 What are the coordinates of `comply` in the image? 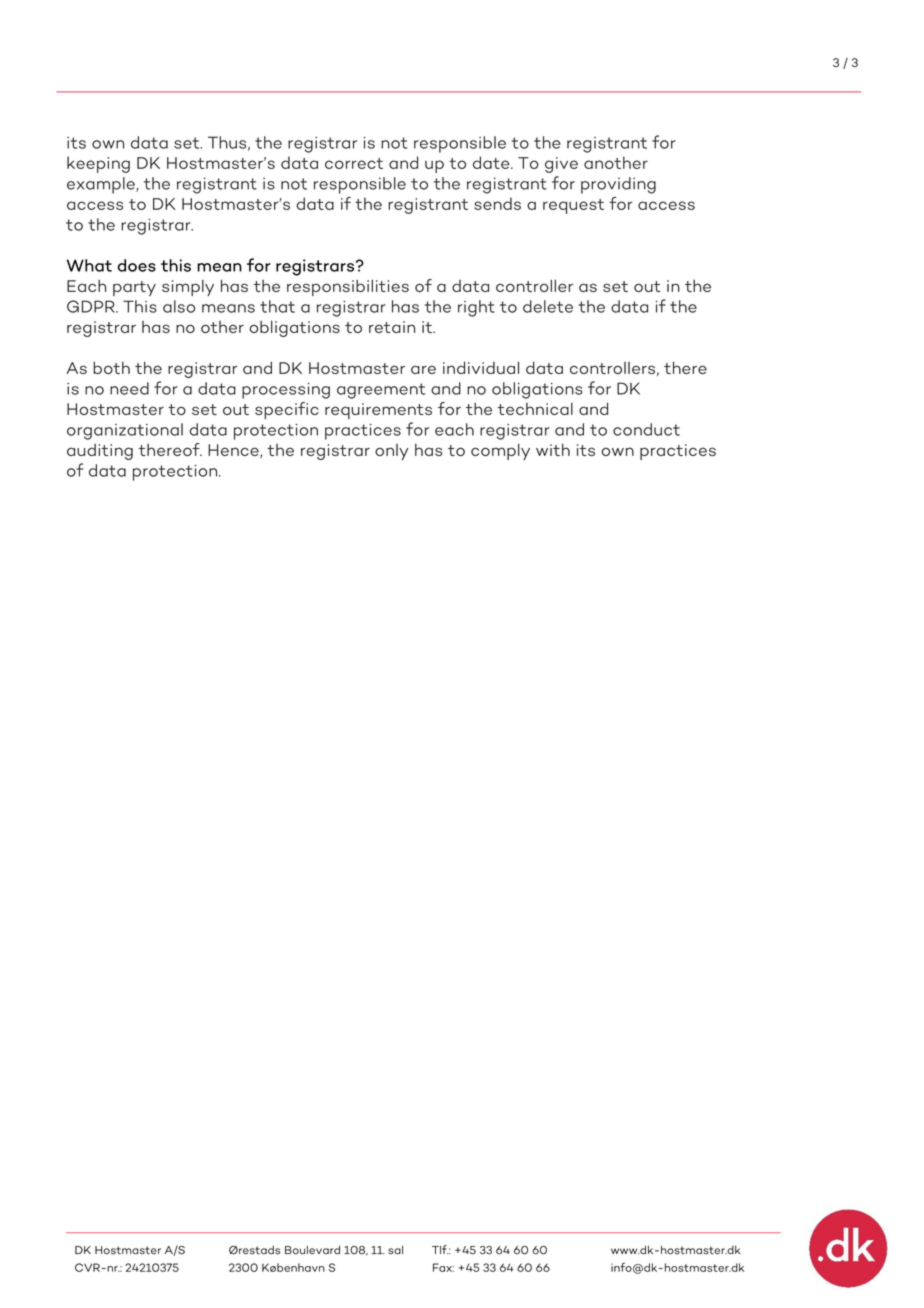 It's located at (500, 451).
